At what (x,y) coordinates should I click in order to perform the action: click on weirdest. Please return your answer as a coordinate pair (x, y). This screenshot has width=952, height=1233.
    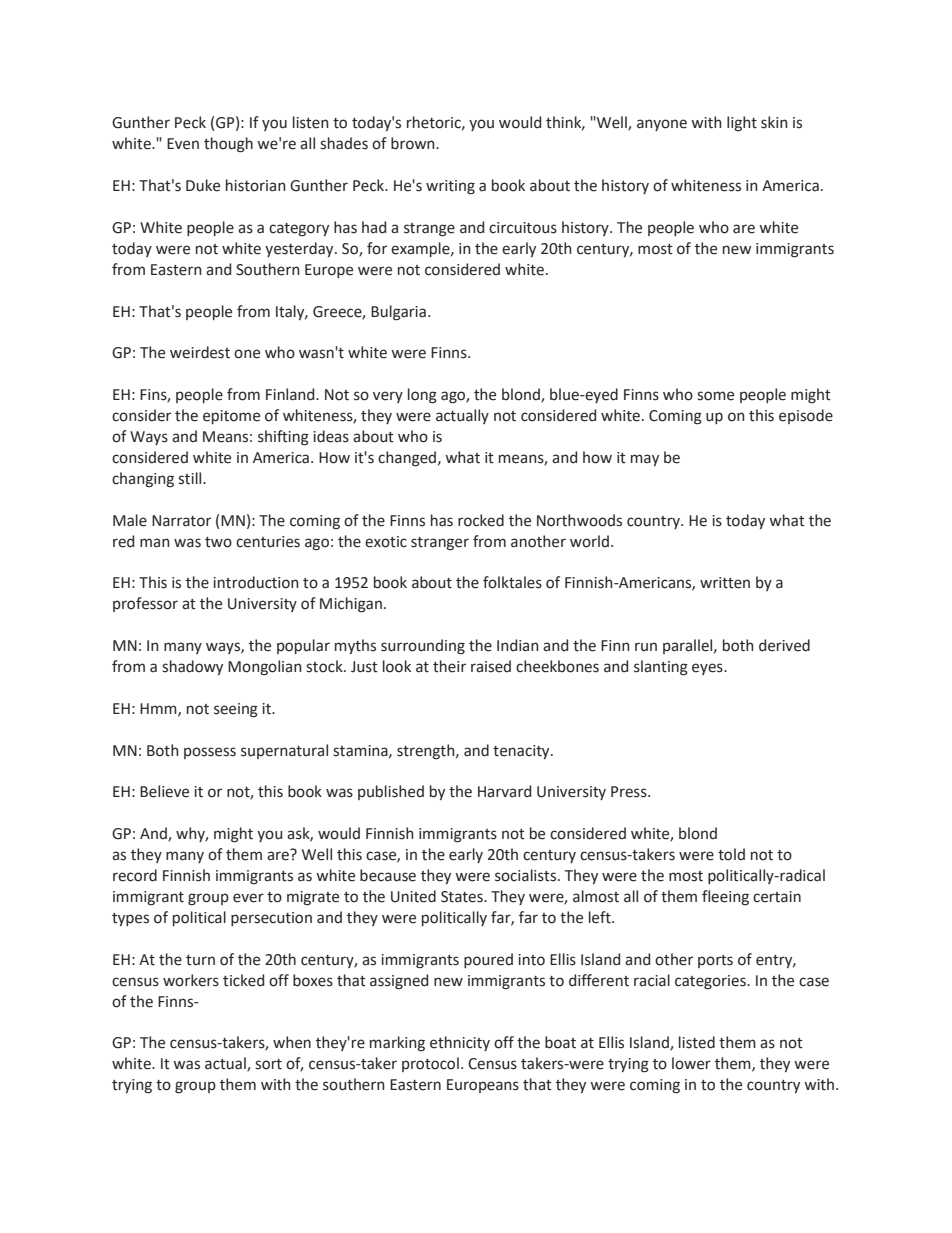
    Looking at the image, I should click on (200, 352).
